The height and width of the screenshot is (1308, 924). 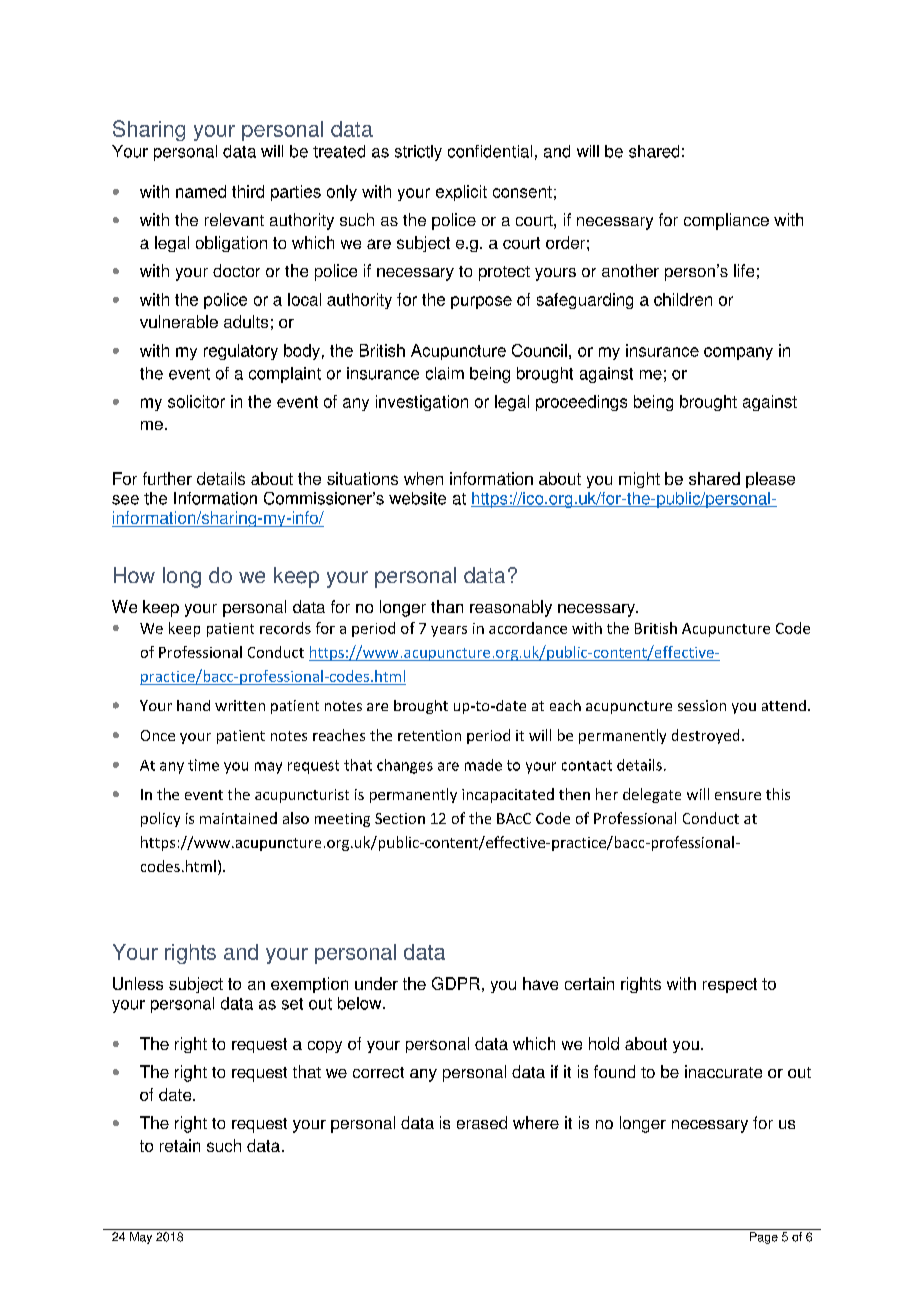 I want to click on hand, so click(x=193, y=705).
